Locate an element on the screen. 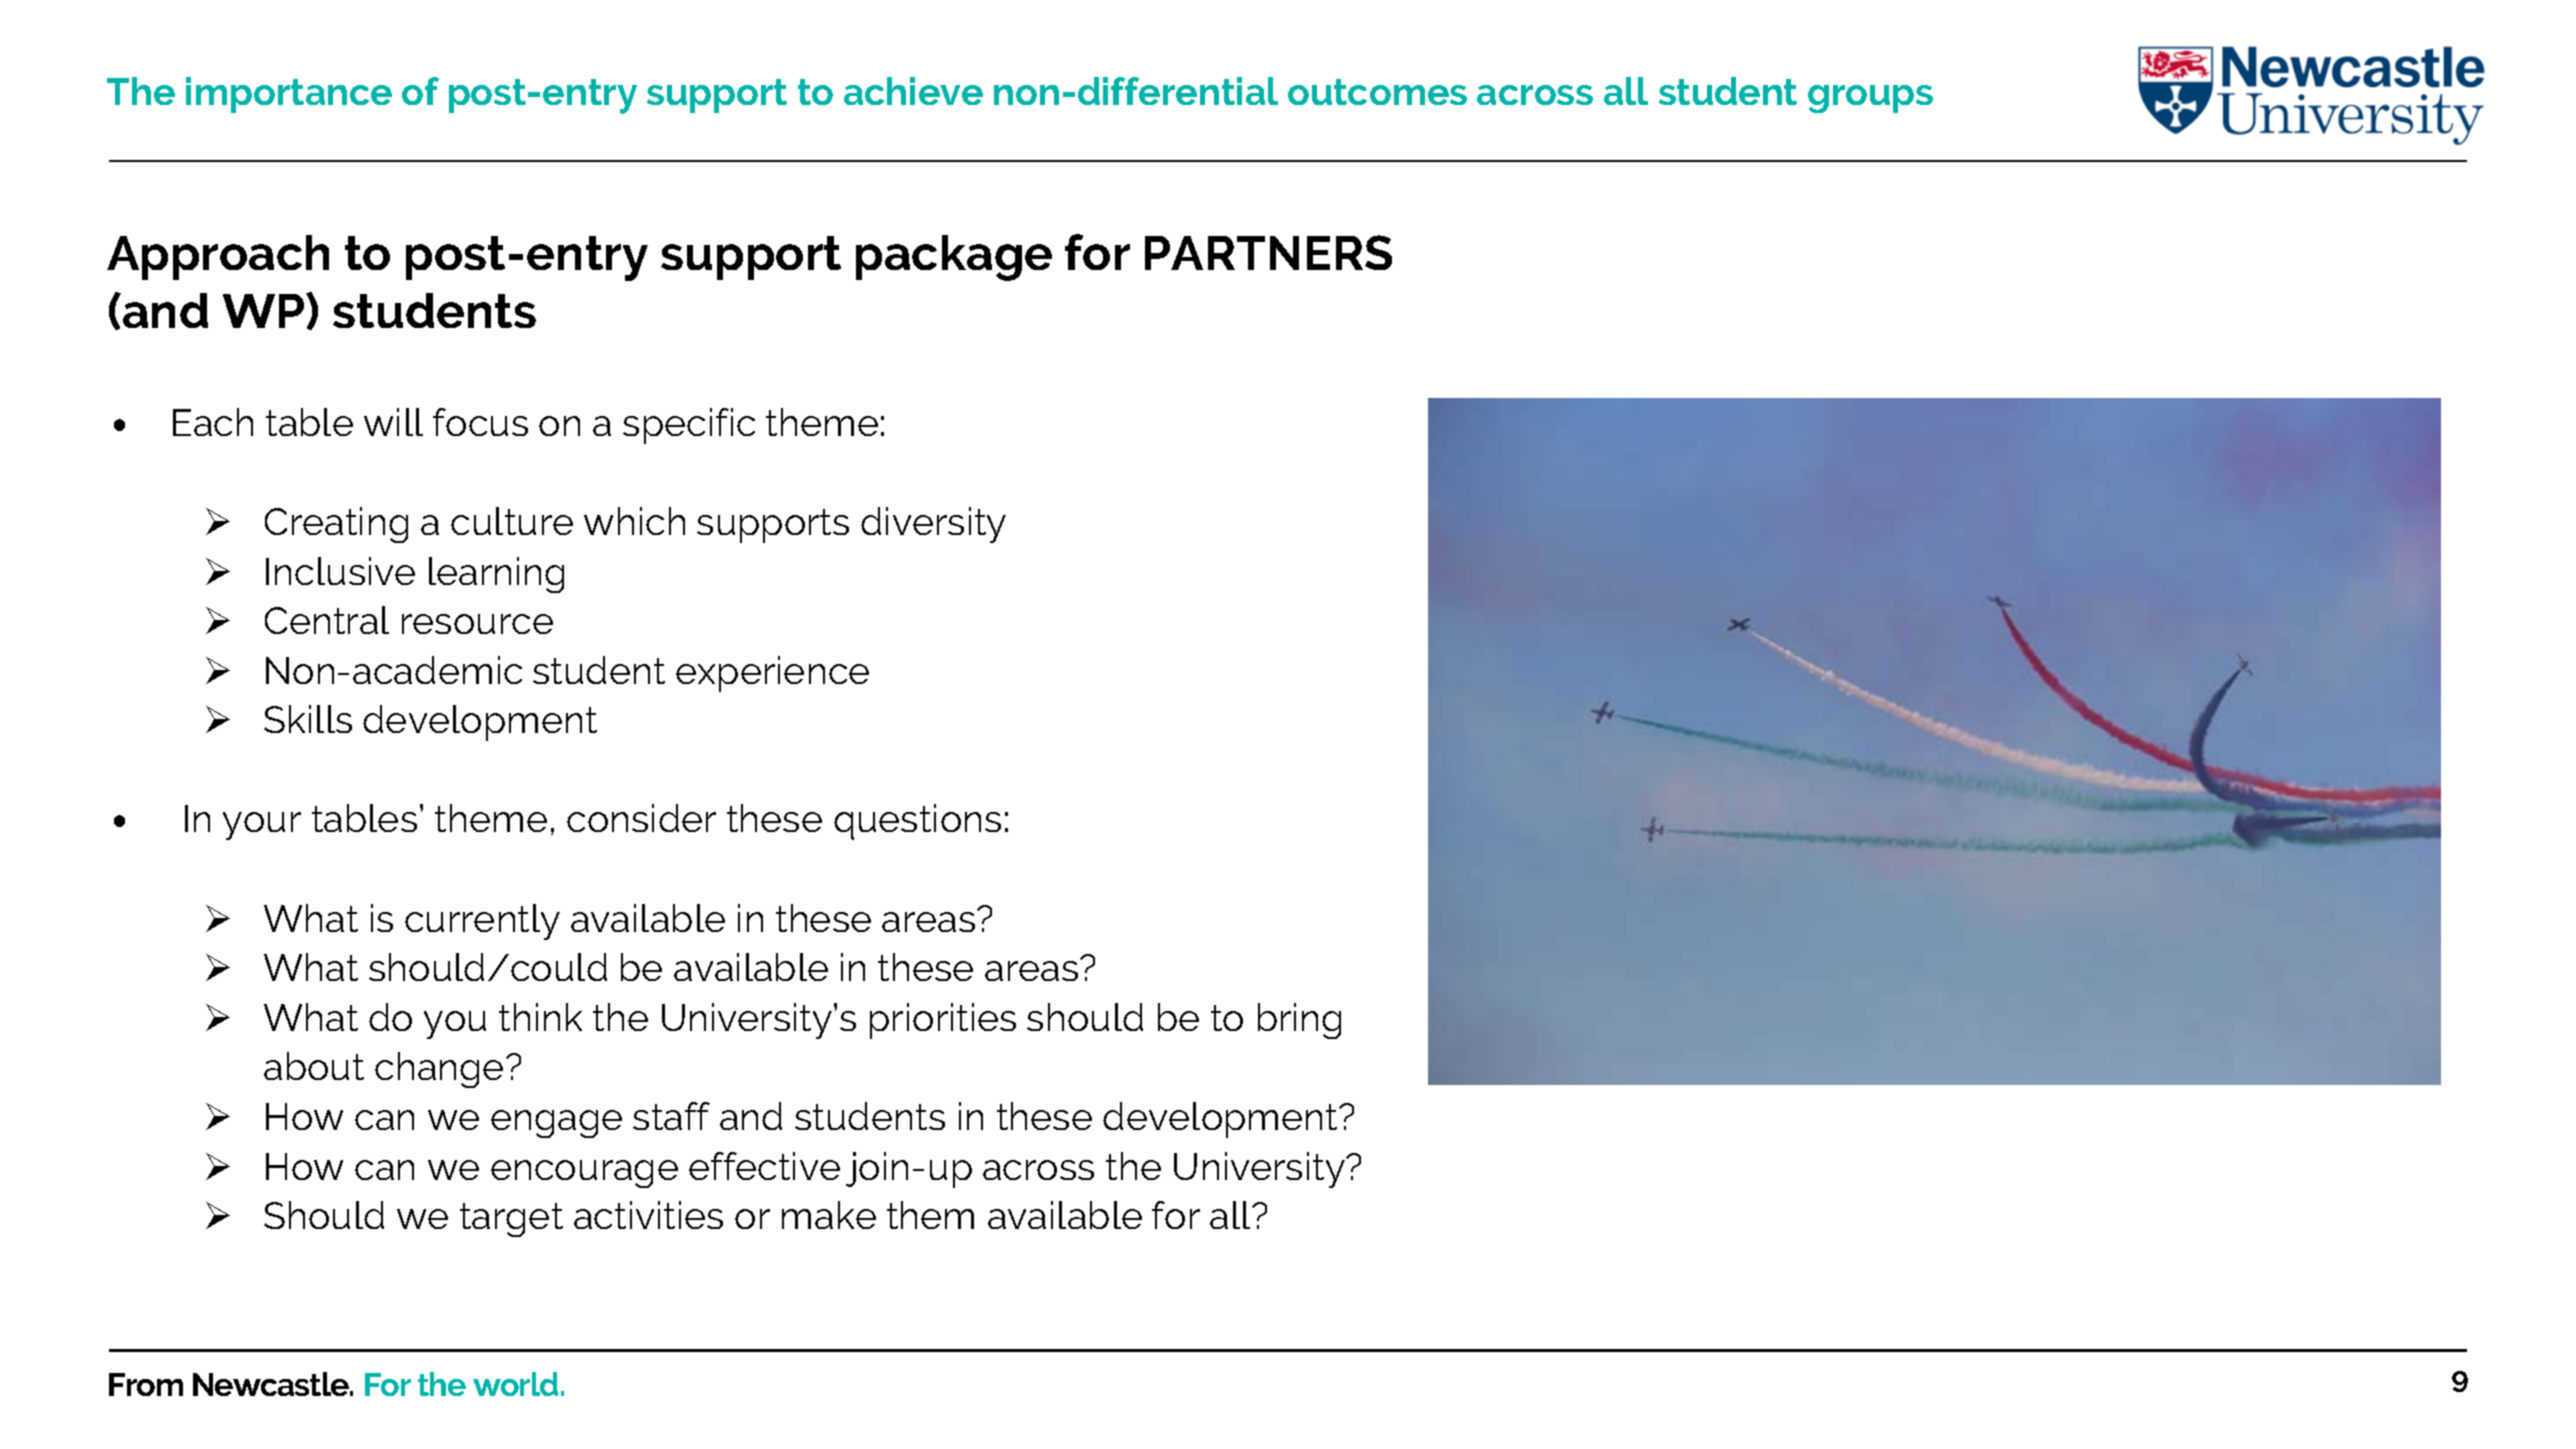  effective is located at coordinates (764, 1166).
